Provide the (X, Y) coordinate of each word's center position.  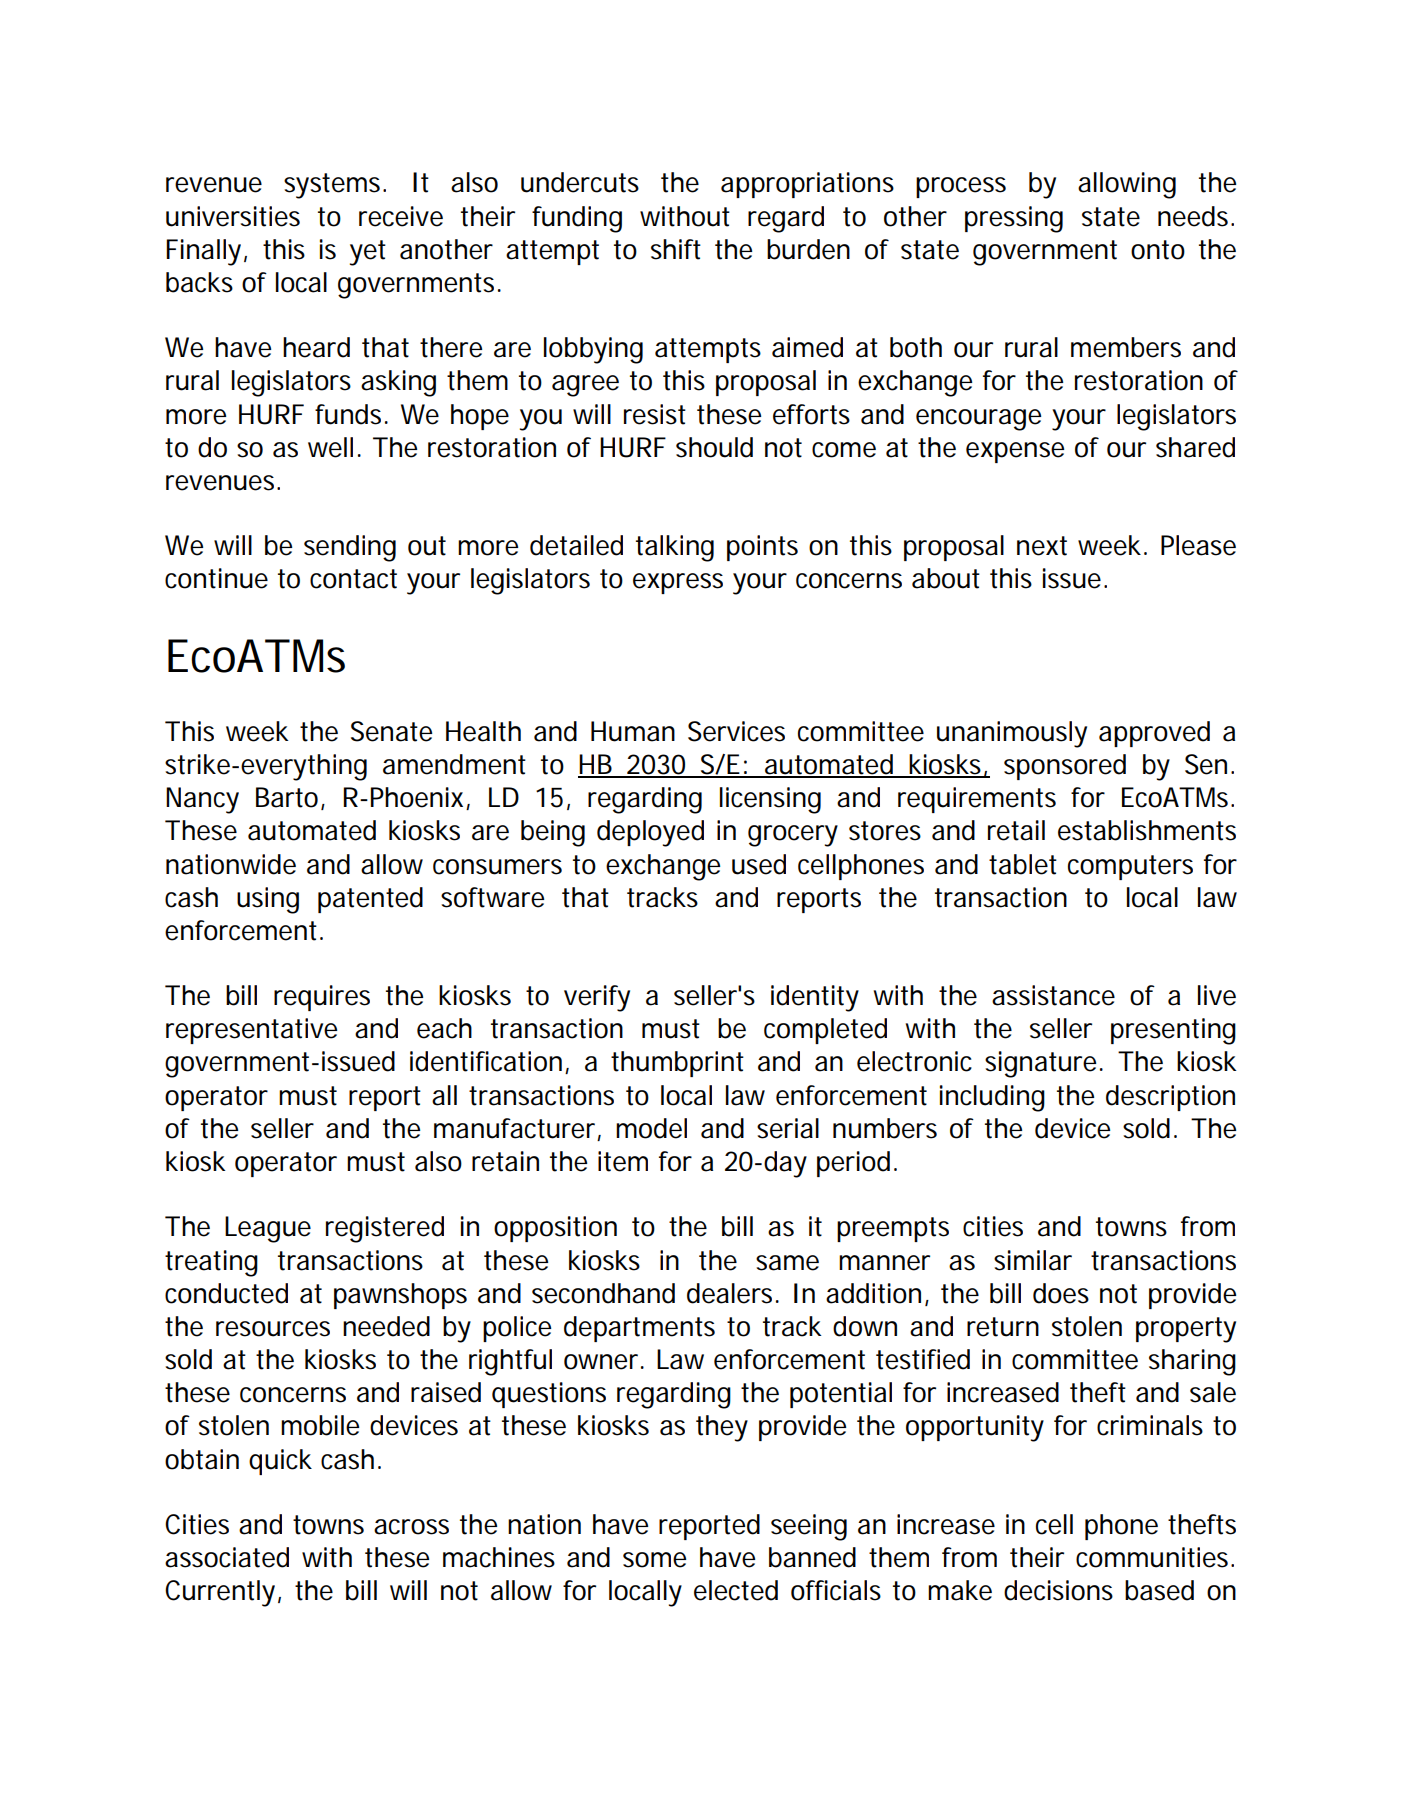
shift (676, 249)
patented (370, 900)
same (787, 1263)
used (759, 864)
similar (1033, 1260)
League (268, 1229)
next (1042, 546)
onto (1158, 250)
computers (1130, 867)
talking (675, 548)
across (411, 1527)
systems (334, 186)
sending (350, 548)
